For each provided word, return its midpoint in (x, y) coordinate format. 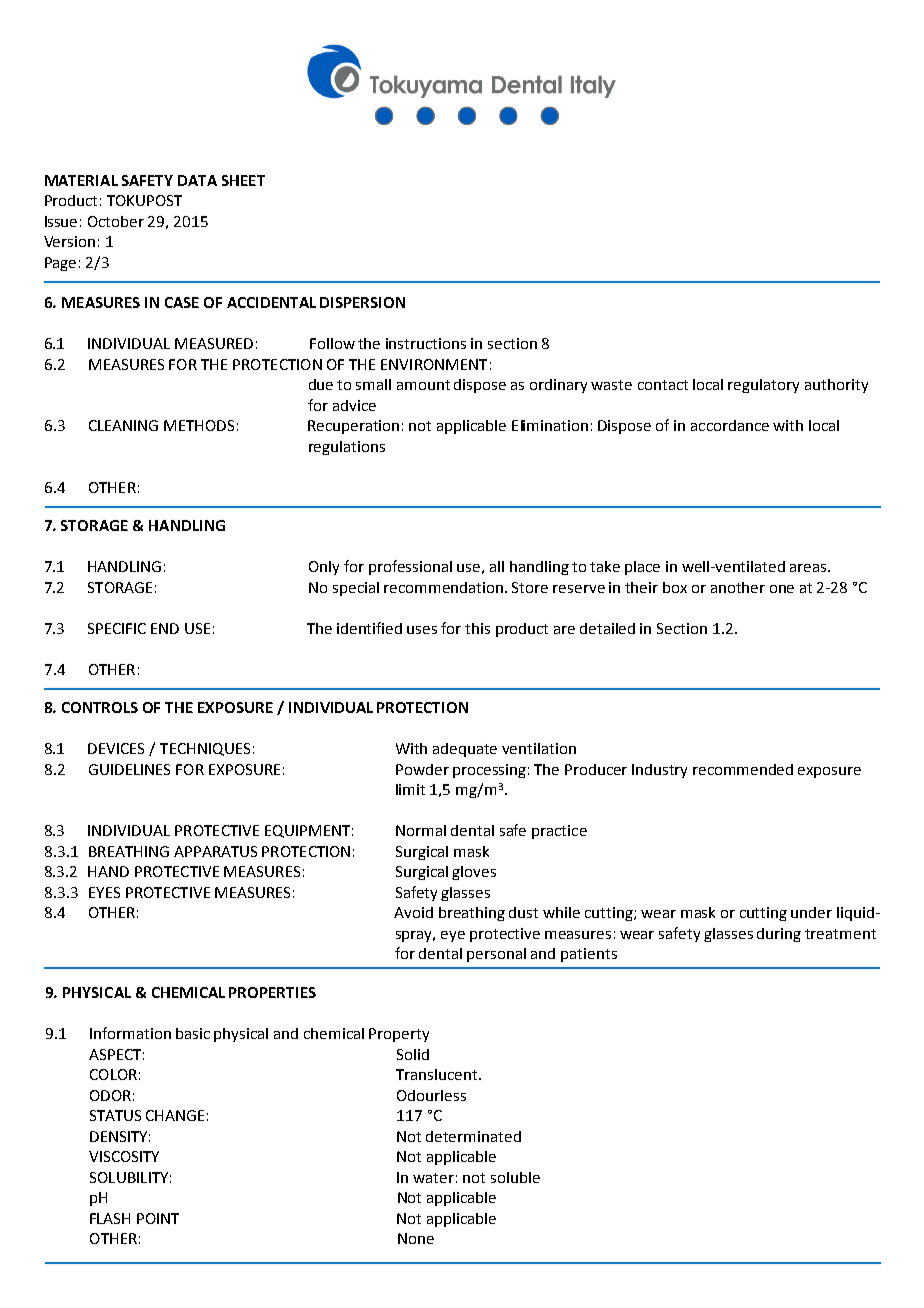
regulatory (763, 386)
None (416, 1238)
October (116, 221)
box (675, 587)
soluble (515, 1177)
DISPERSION (362, 302)
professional (410, 567)
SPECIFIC (117, 628)
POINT (158, 1218)
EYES (104, 892)
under (811, 912)
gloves (474, 873)
